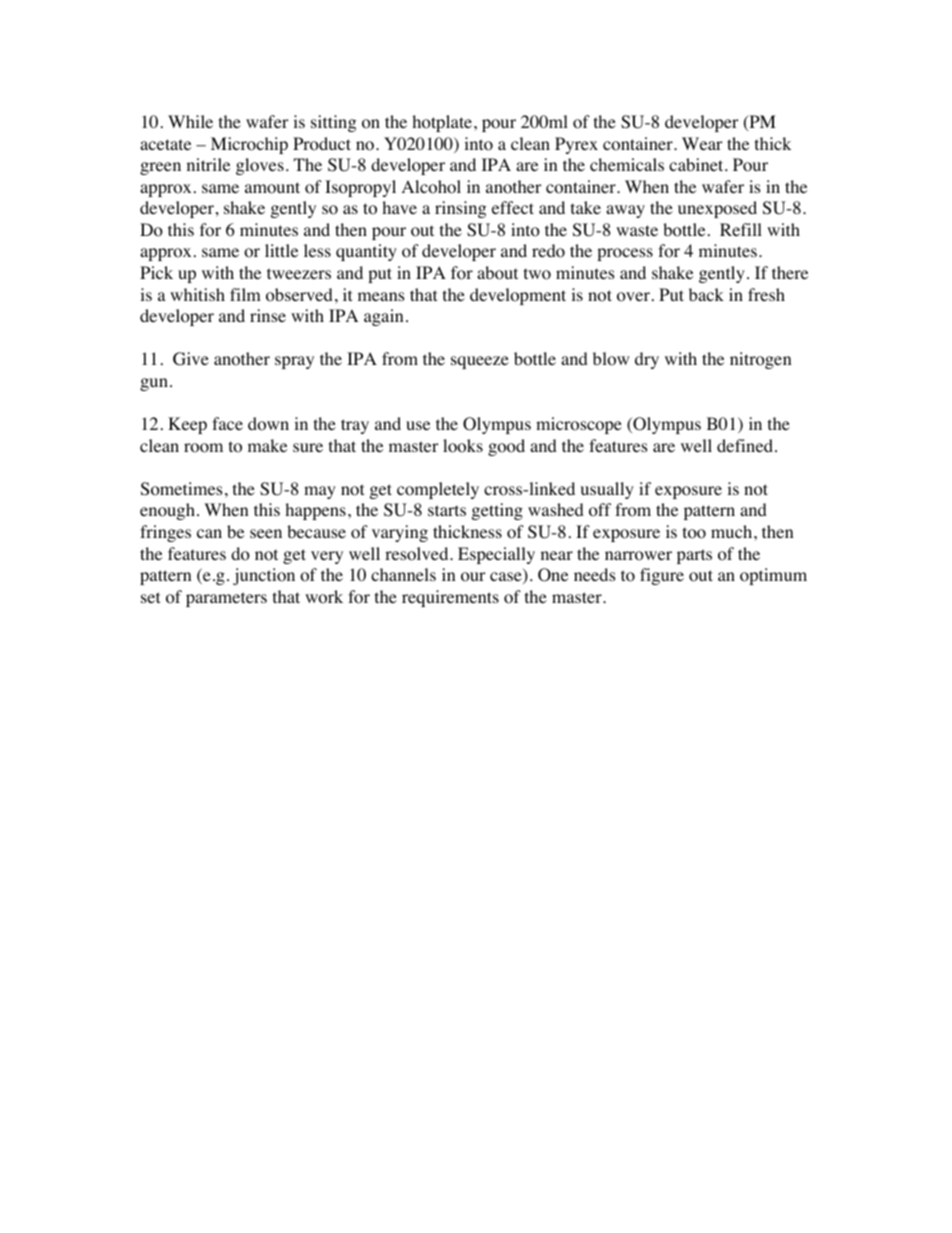 The width and height of the image is (952, 1233). What do you see at coordinates (497, 273) in the image?
I see `about` at bounding box center [497, 273].
